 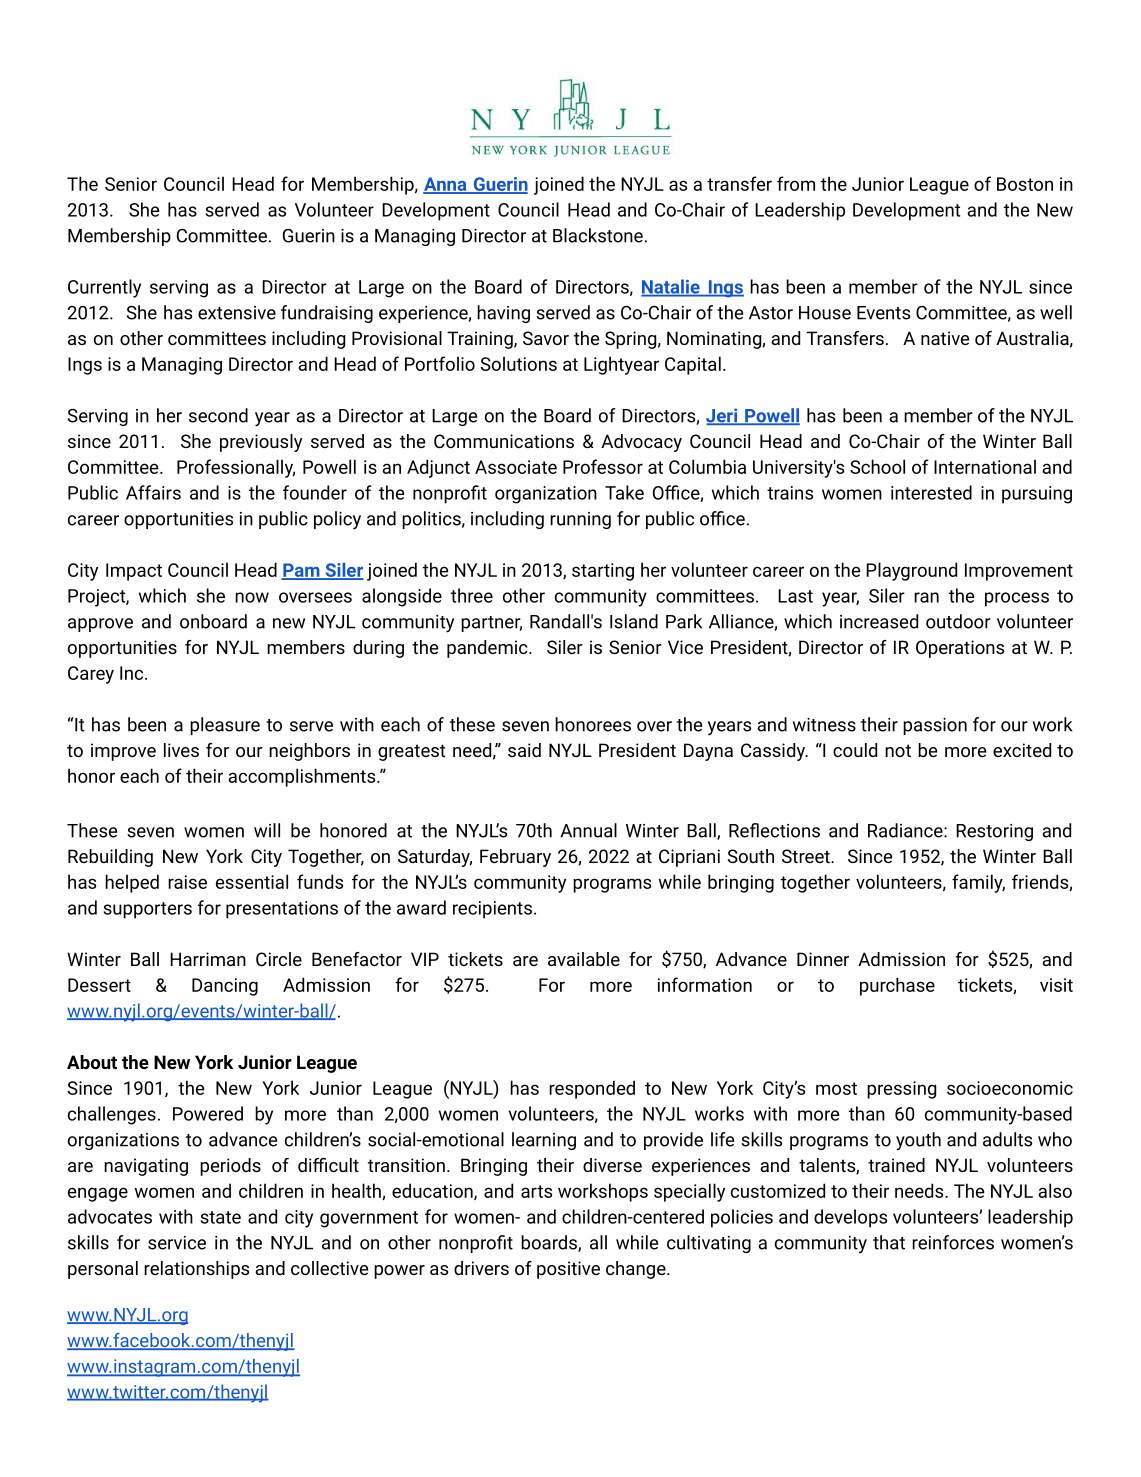 What do you see at coordinates (598, 235) in the document?
I see `Blackstone` at bounding box center [598, 235].
